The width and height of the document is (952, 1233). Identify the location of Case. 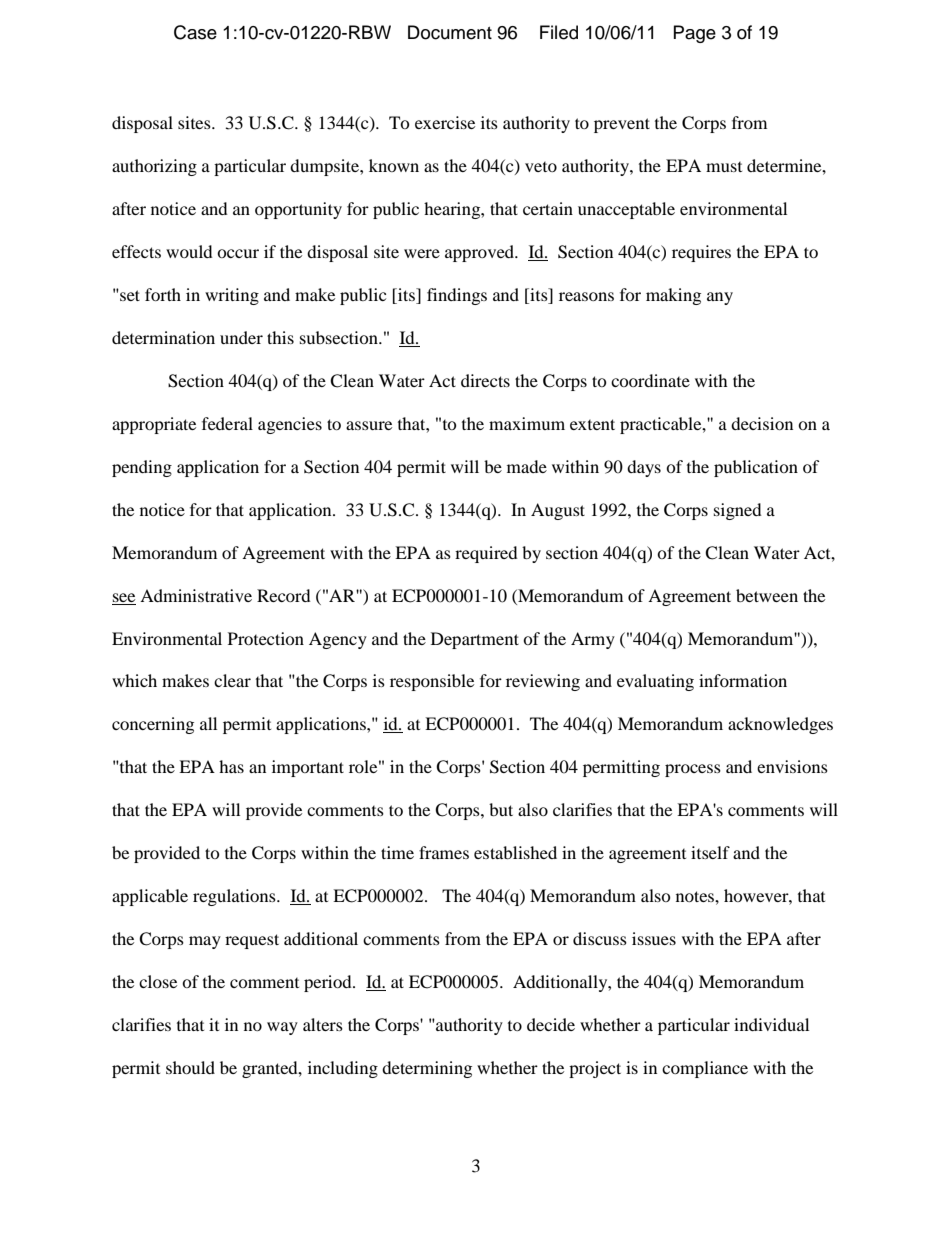
(195, 32).
